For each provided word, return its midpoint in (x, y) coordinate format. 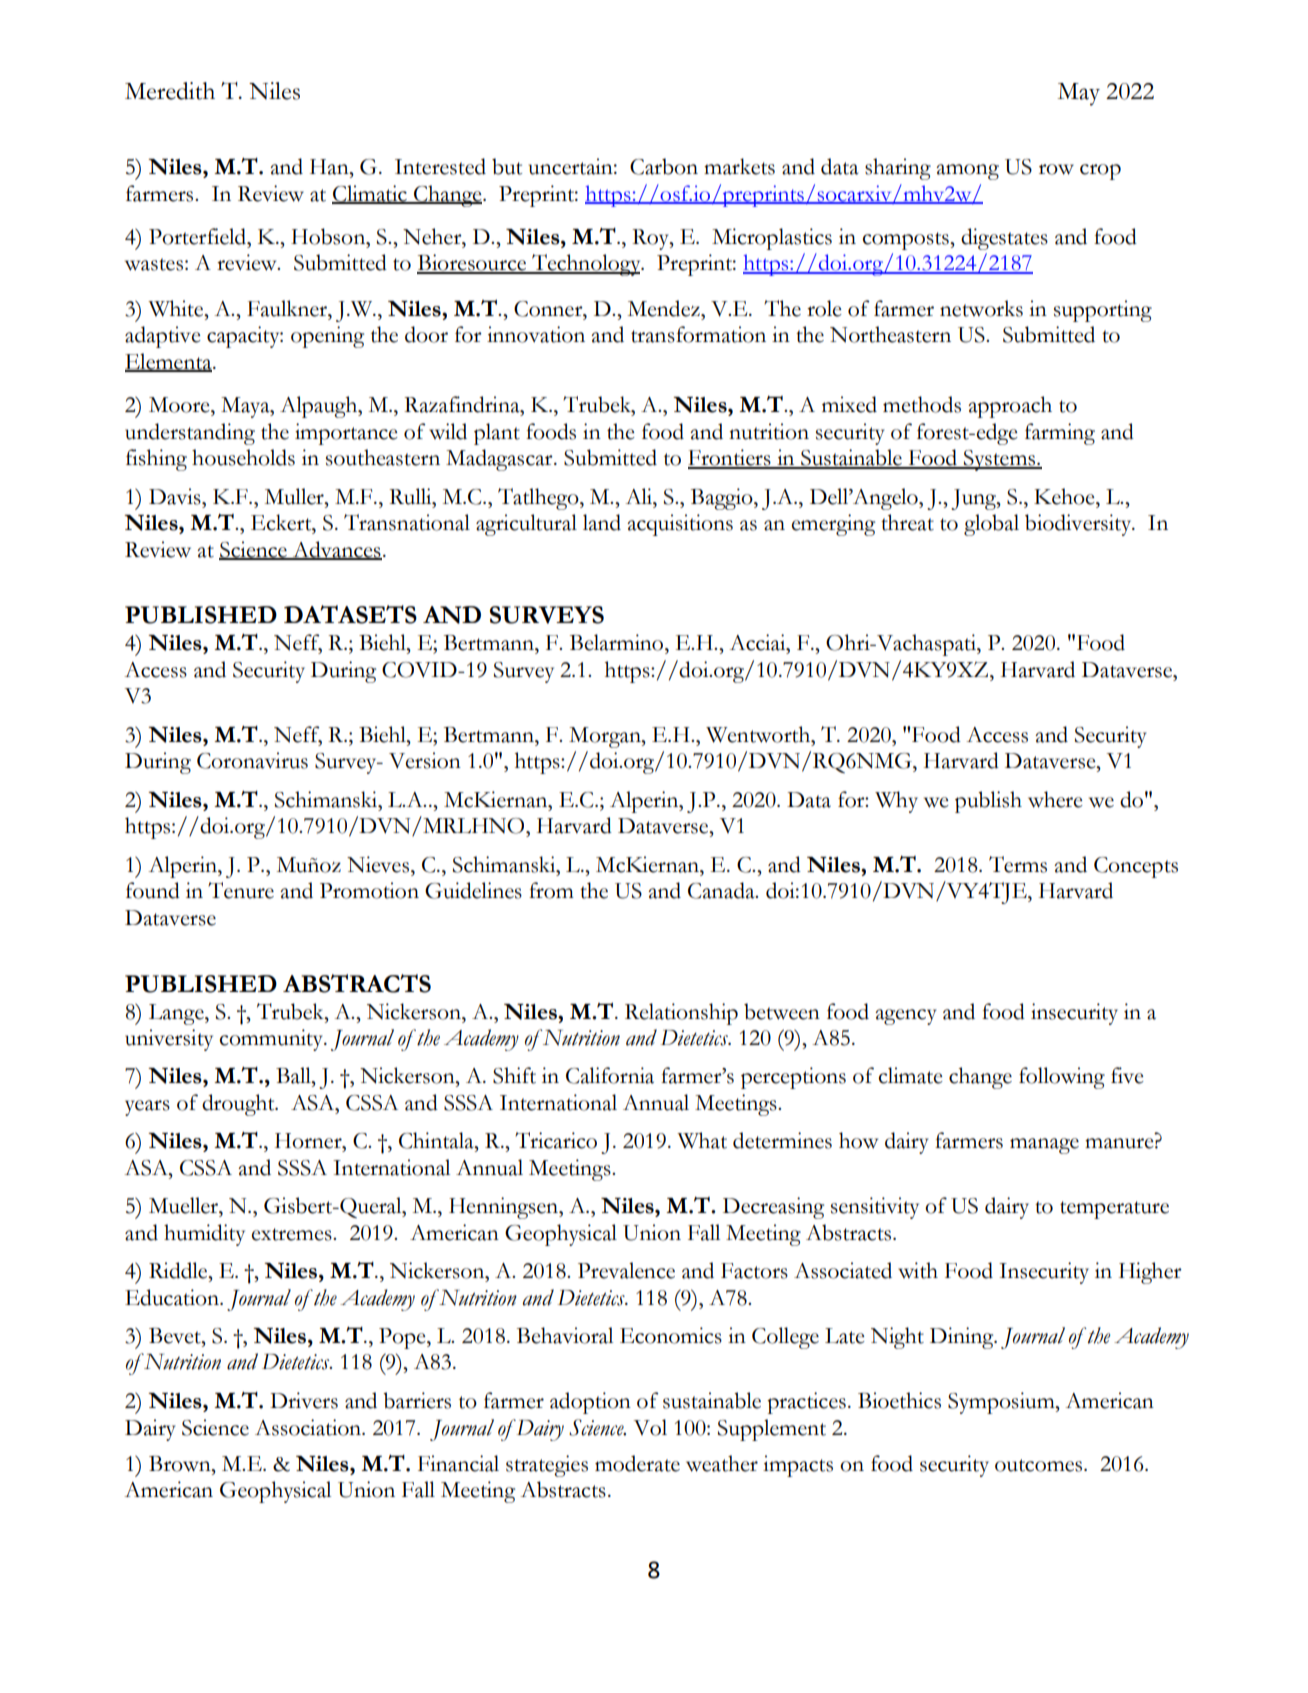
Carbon (664, 166)
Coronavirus (252, 760)
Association (309, 1427)
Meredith (170, 91)
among (967, 172)
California (610, 1075)
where (1055, 799)
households (243, 457)
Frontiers (730, 458)
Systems (999, 460)
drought (239, 1105)
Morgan (606, 737)
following (1062, 1078)
